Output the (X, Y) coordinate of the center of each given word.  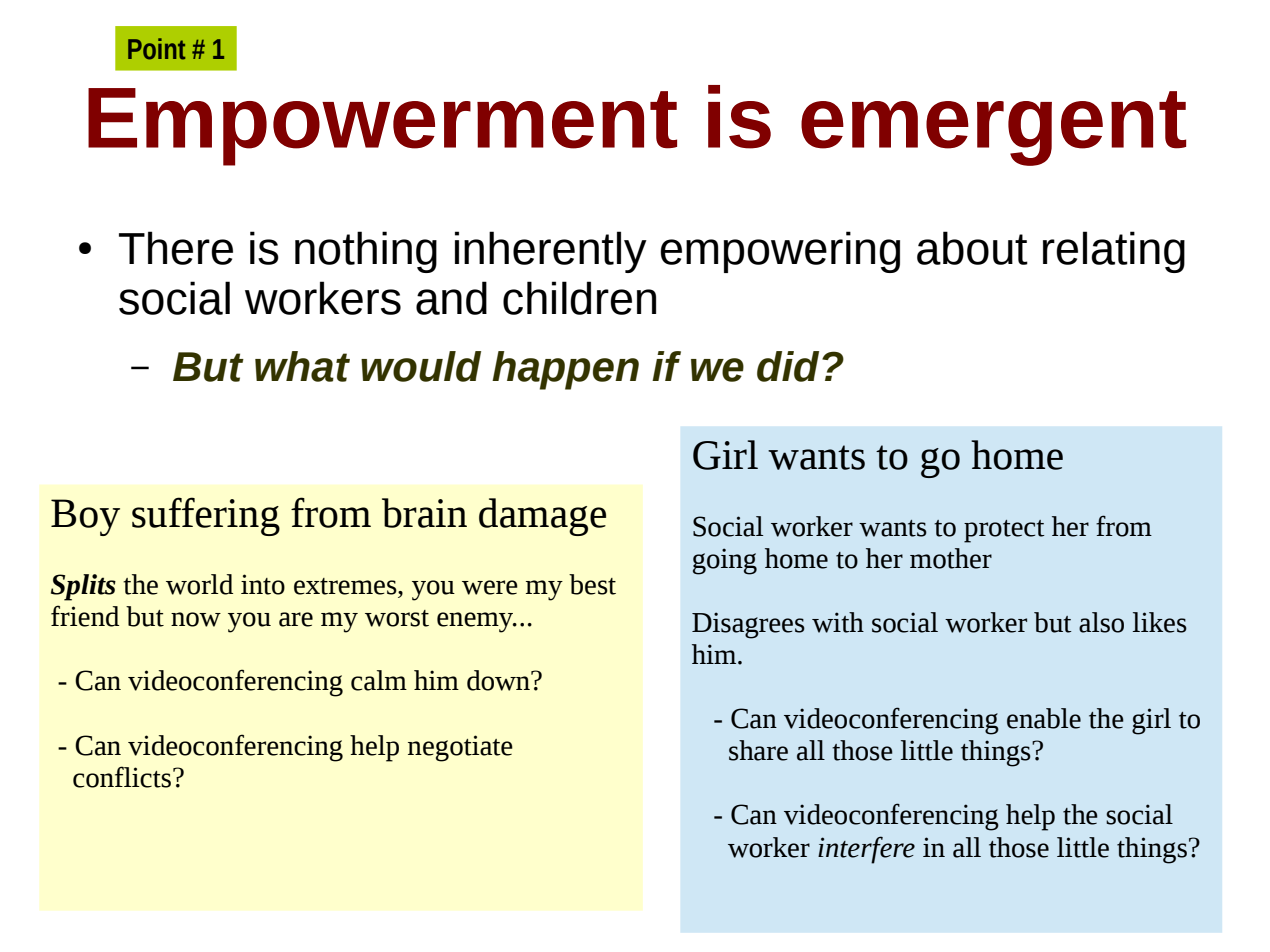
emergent (993, 128)
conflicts (122, 777)
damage (542, 517)
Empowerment (382, 127)
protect (1004, 531)
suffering (206, 516)
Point (156, 49)
